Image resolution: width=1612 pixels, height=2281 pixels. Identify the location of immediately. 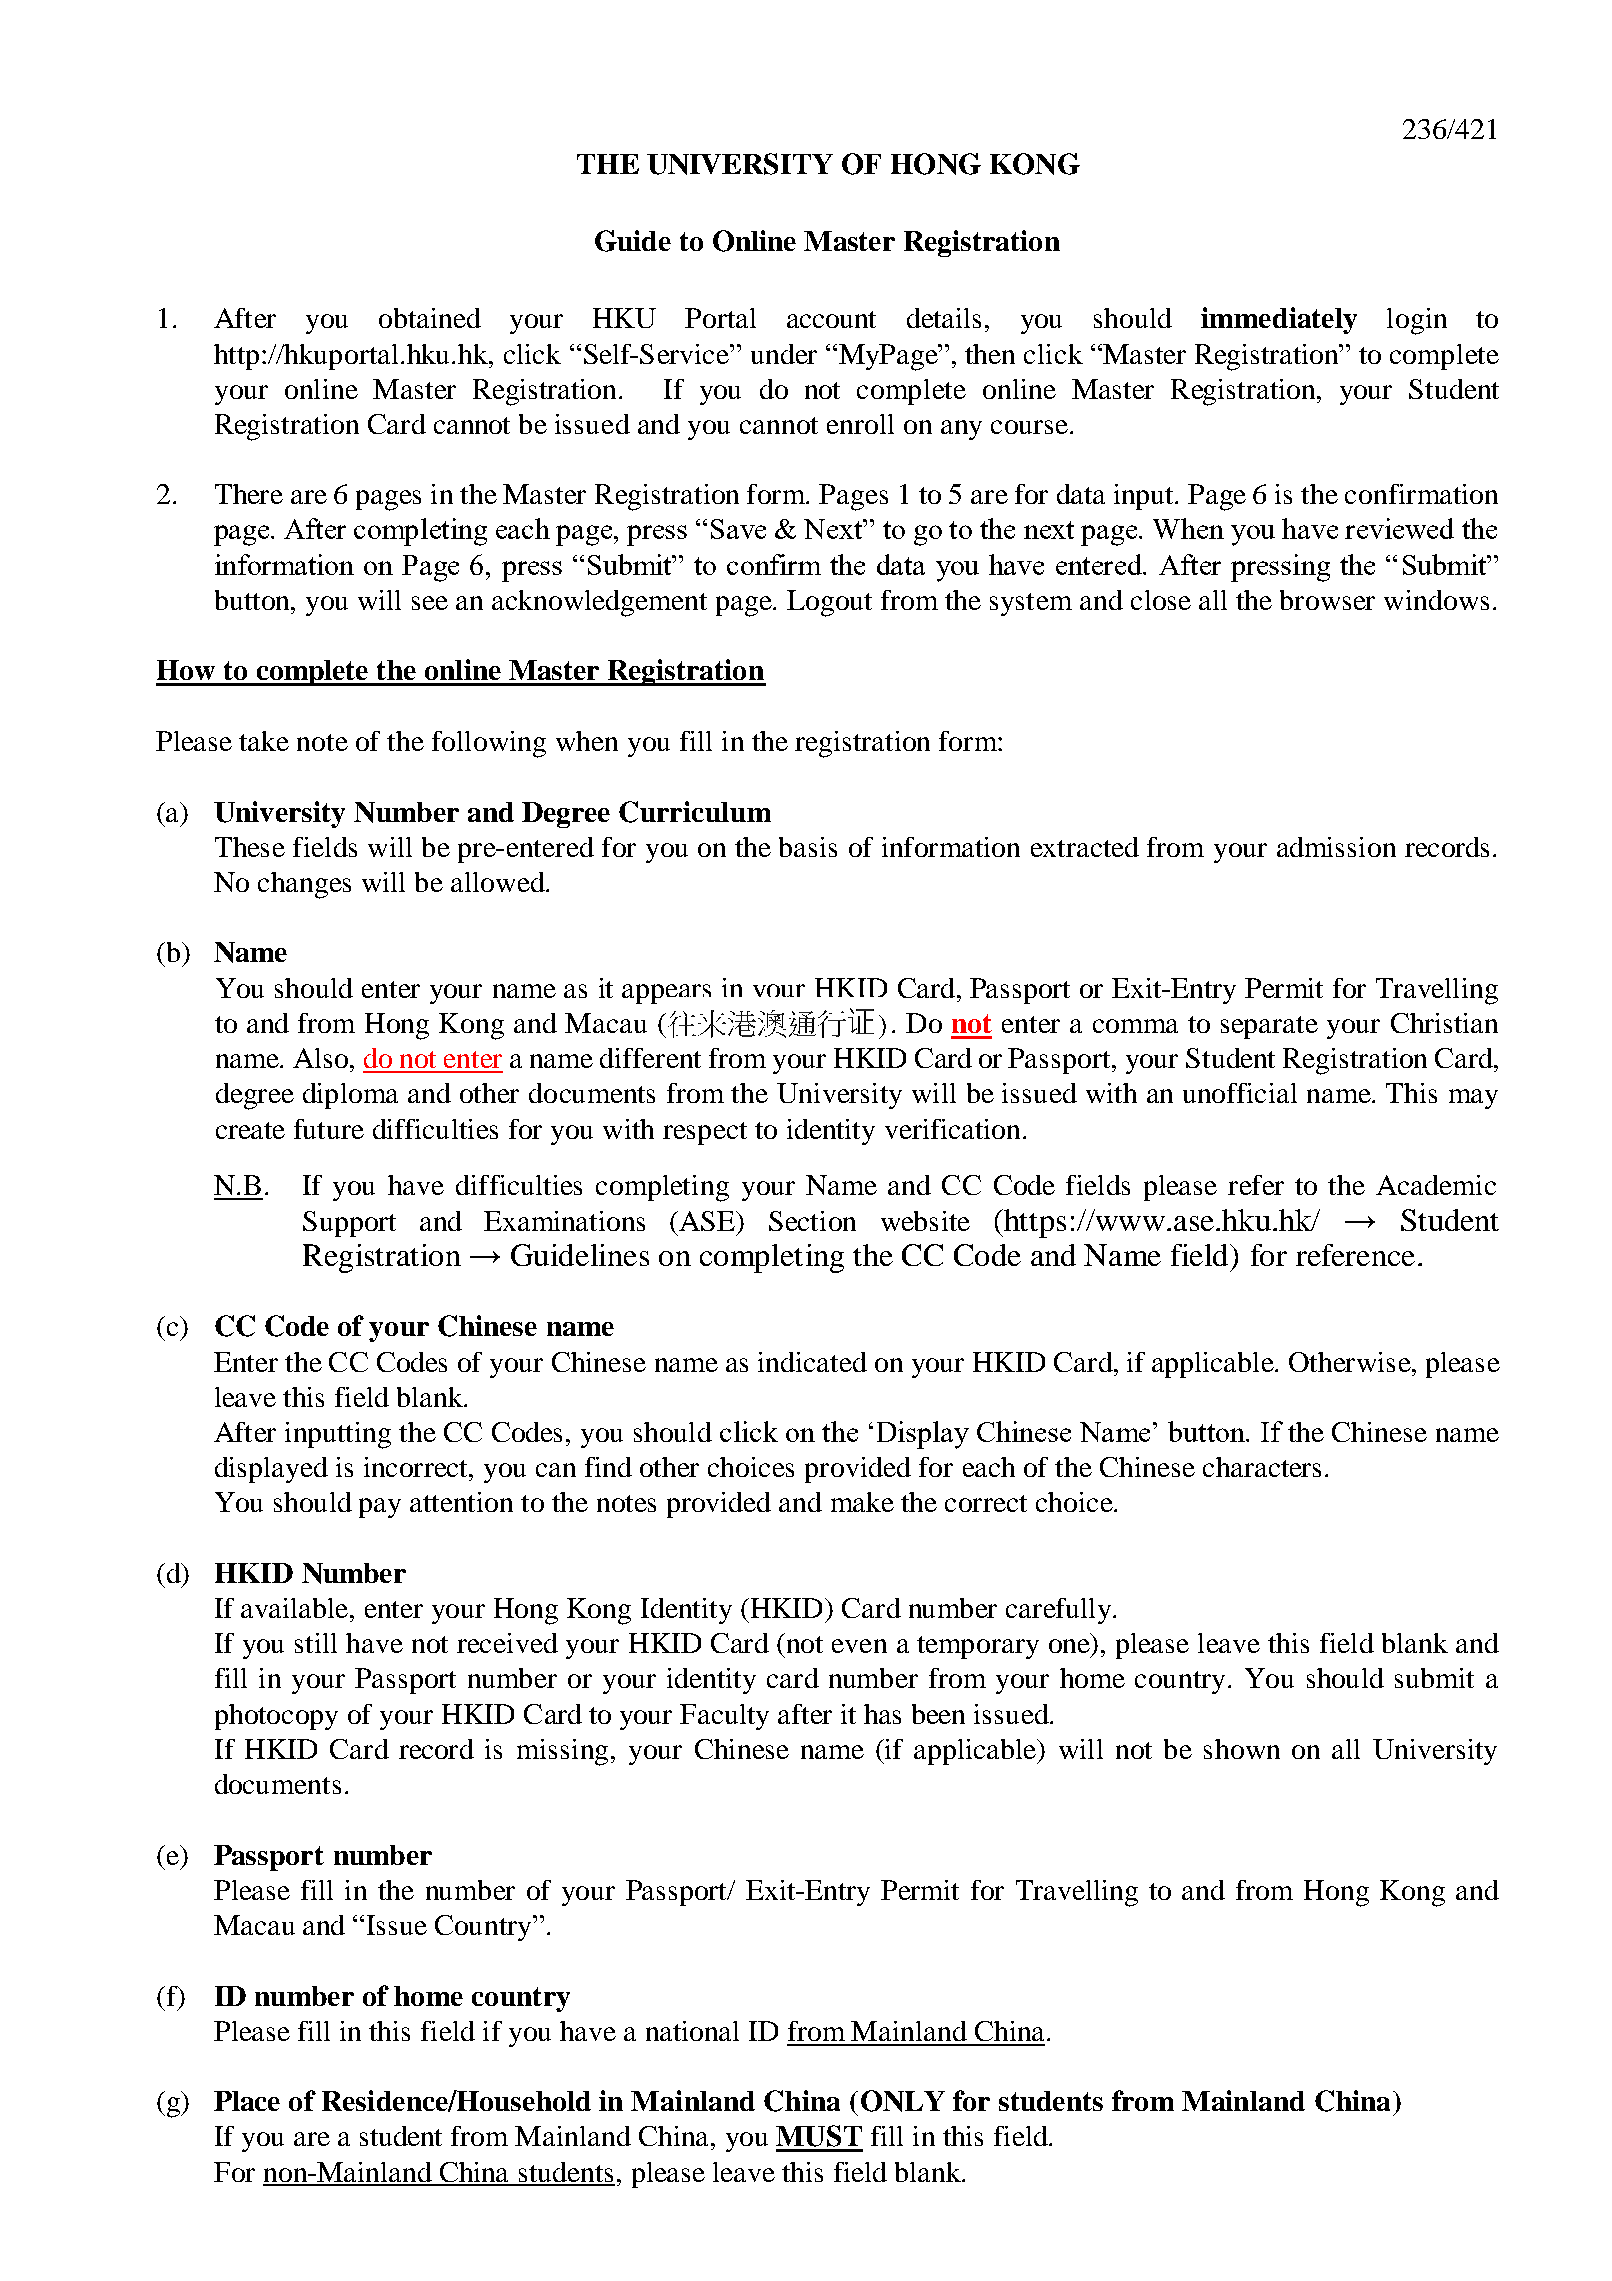
(1279, 320).
